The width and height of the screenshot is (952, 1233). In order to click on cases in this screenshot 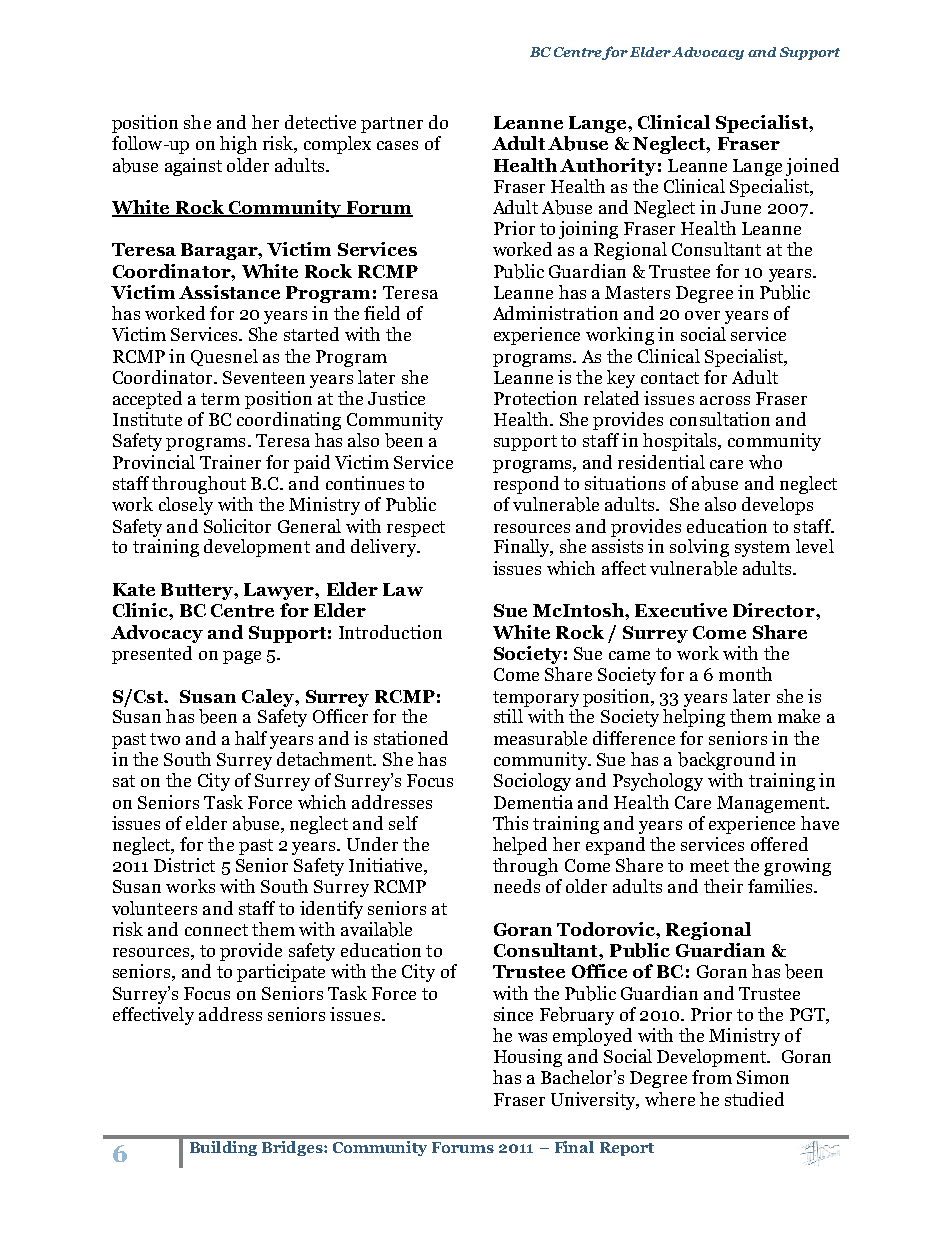, I will do `click(397, 145)`.
